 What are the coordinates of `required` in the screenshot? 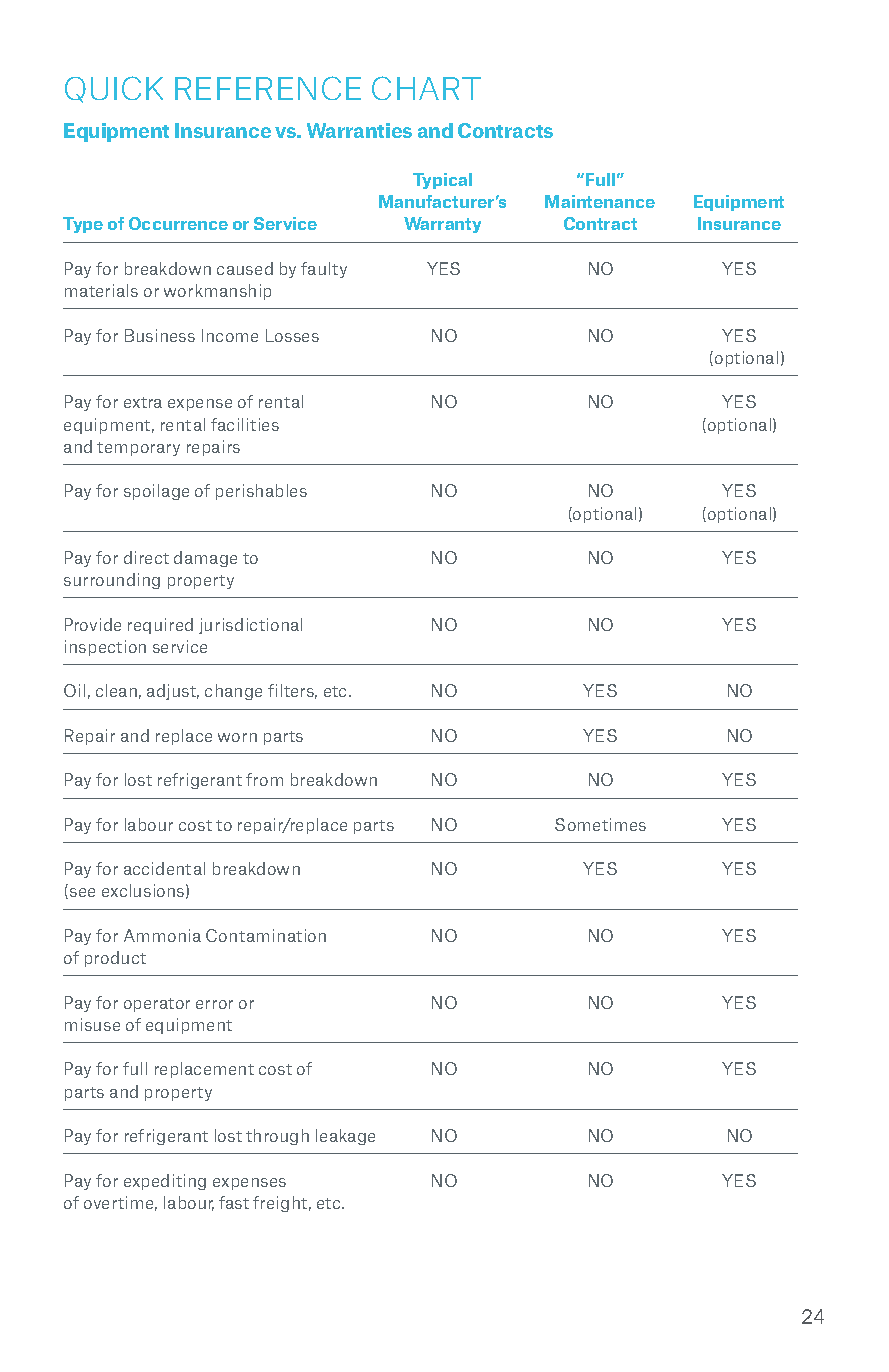 It's located at (160, 626).
